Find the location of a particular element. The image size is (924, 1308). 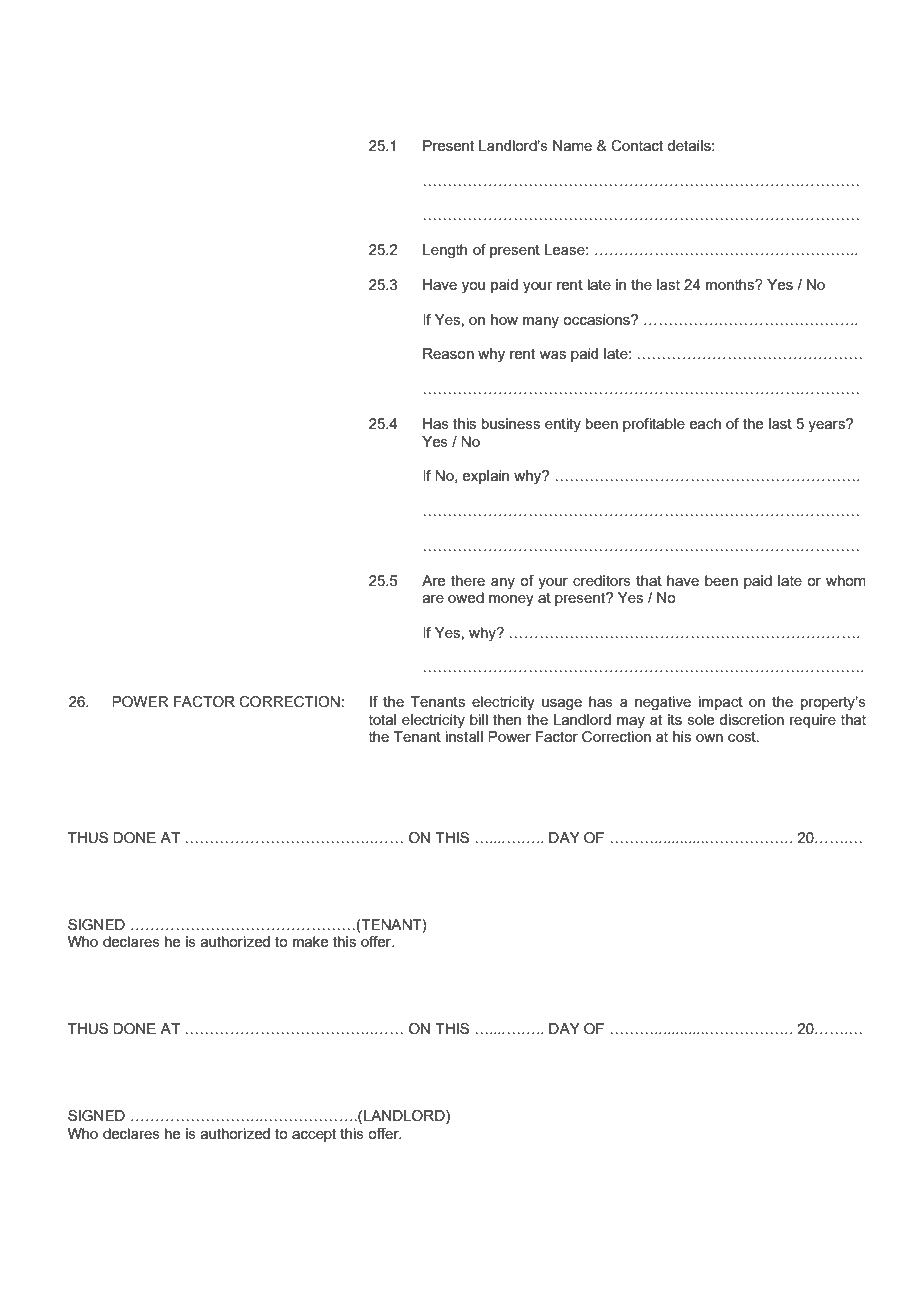

Length is located at coordinates (445, 251).
